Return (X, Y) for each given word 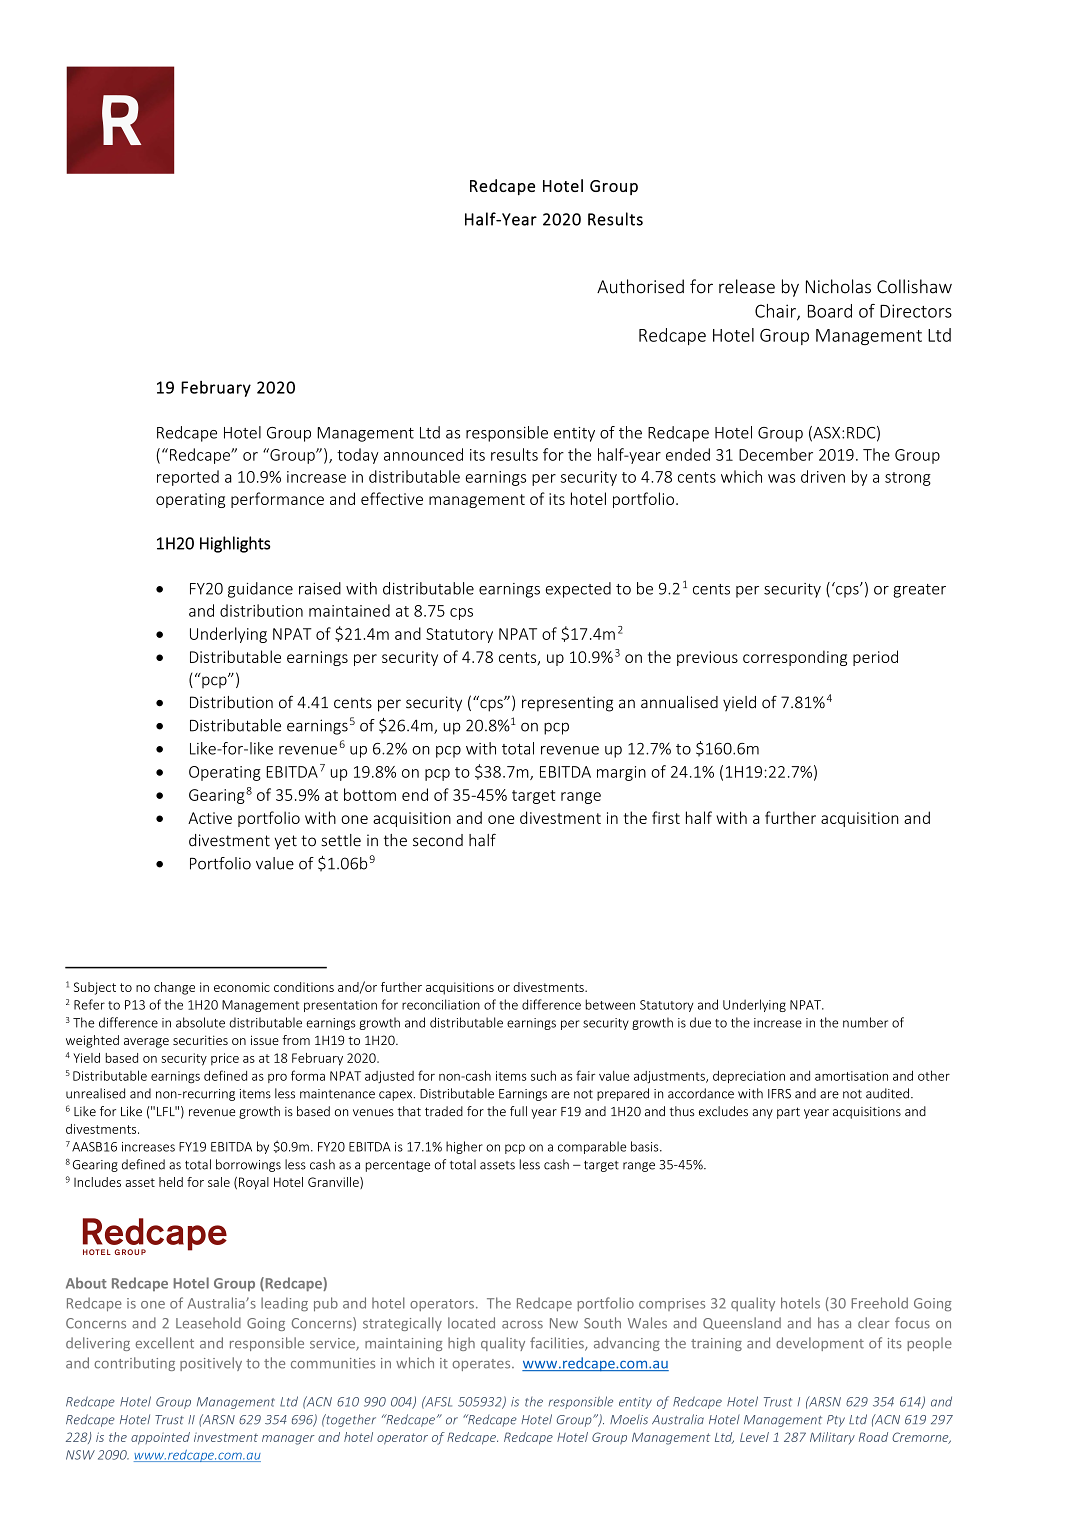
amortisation (851, 1076)
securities (200, 1040)
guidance (260, 590)
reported (188, 478)
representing (567, 704)
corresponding (795, 658)
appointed (160, 1438)
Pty (836, 1421)
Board (830, 311)
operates (482, 1365)
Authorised (640, 286)
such (543, 1076)
